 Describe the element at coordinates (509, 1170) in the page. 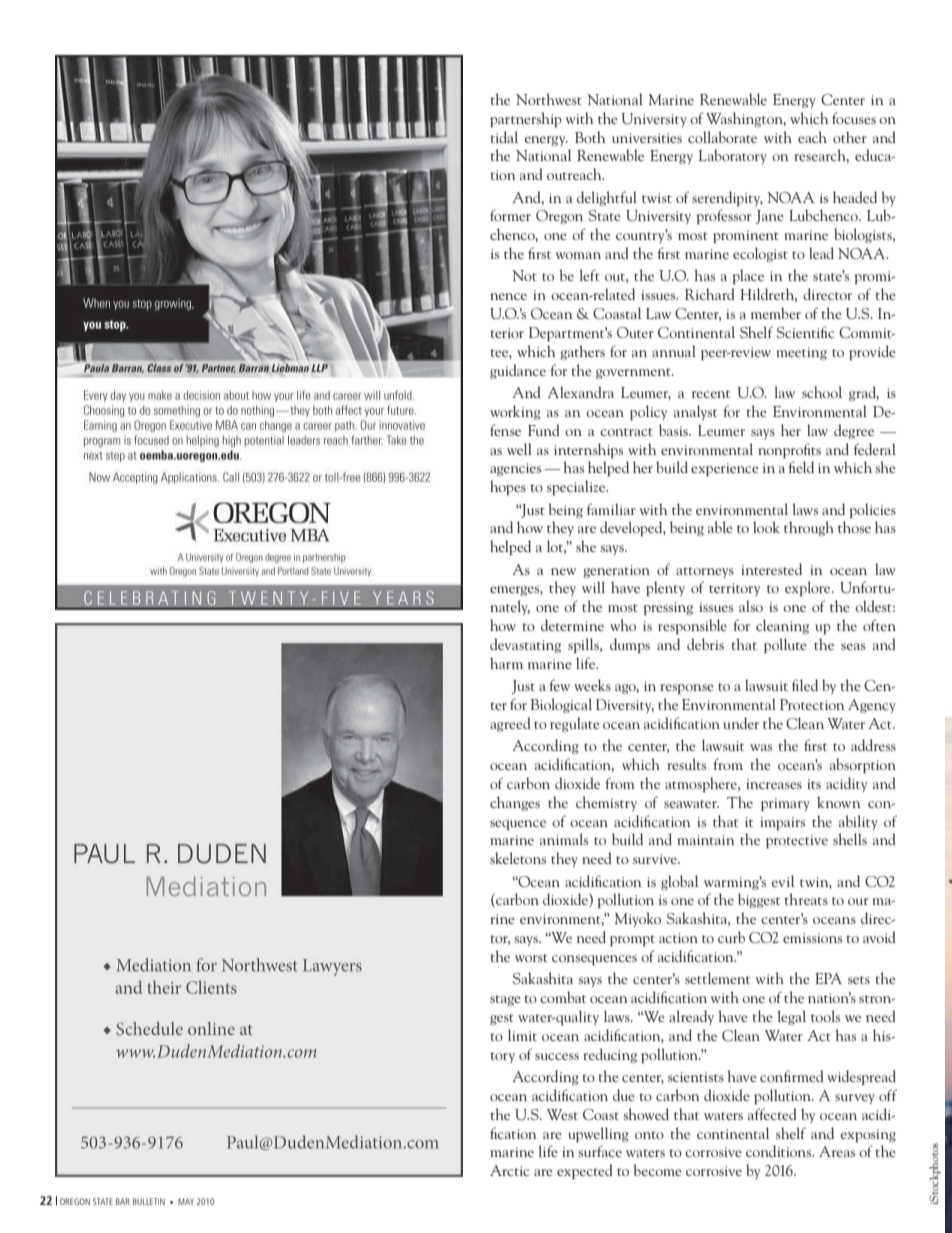

I see `Arctic` at that location.
